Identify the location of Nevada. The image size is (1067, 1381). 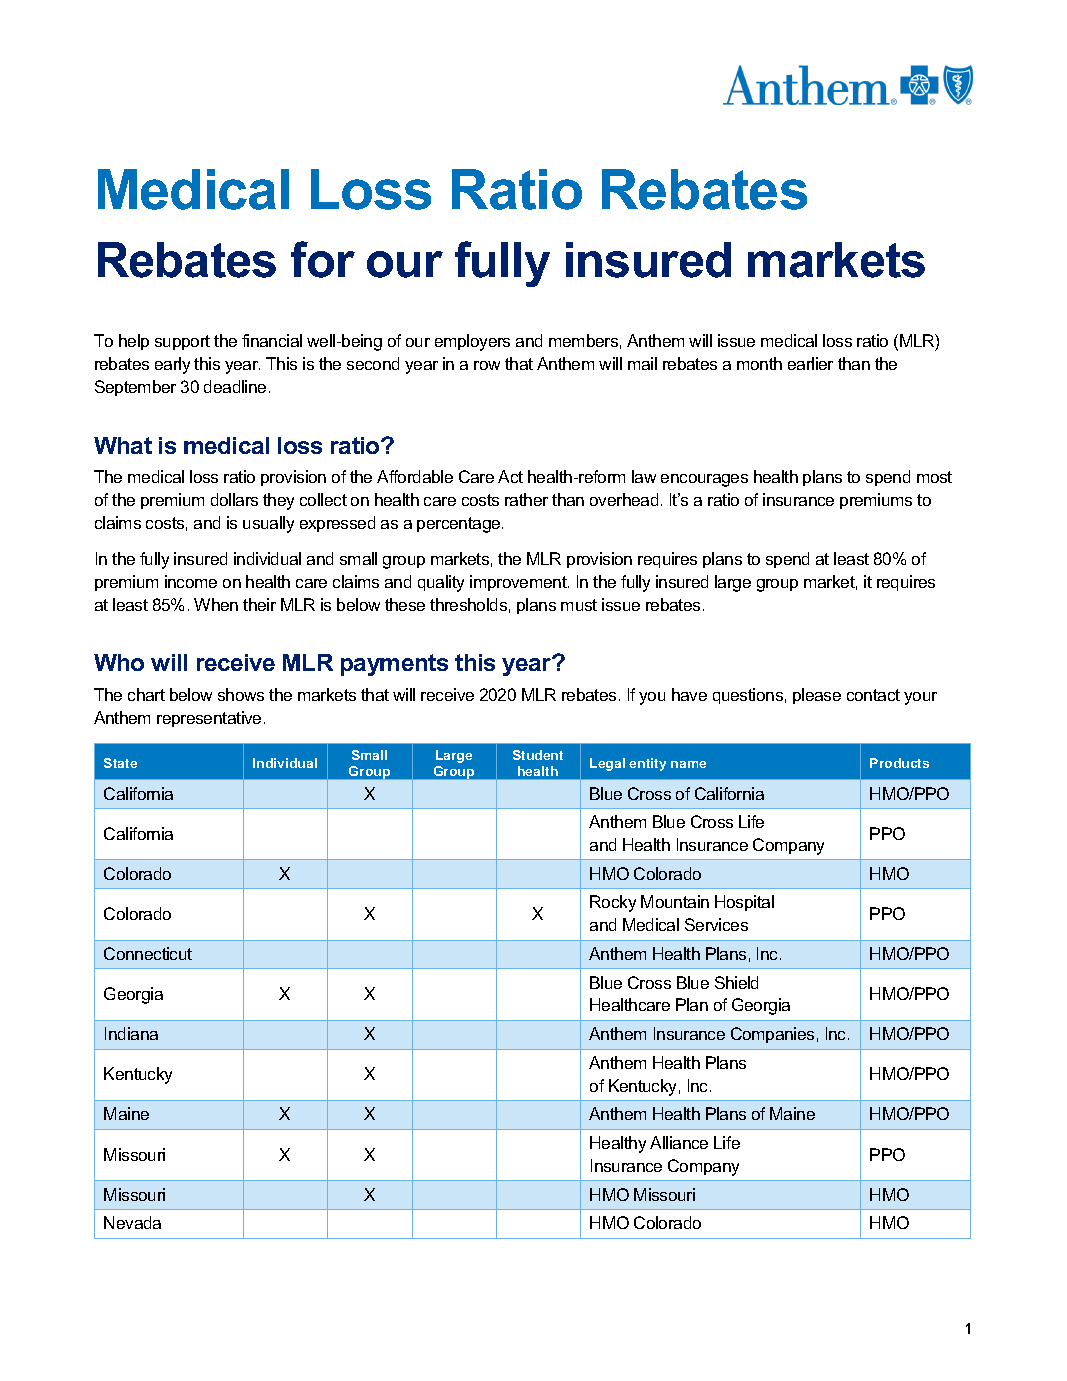
(132, 1222).
